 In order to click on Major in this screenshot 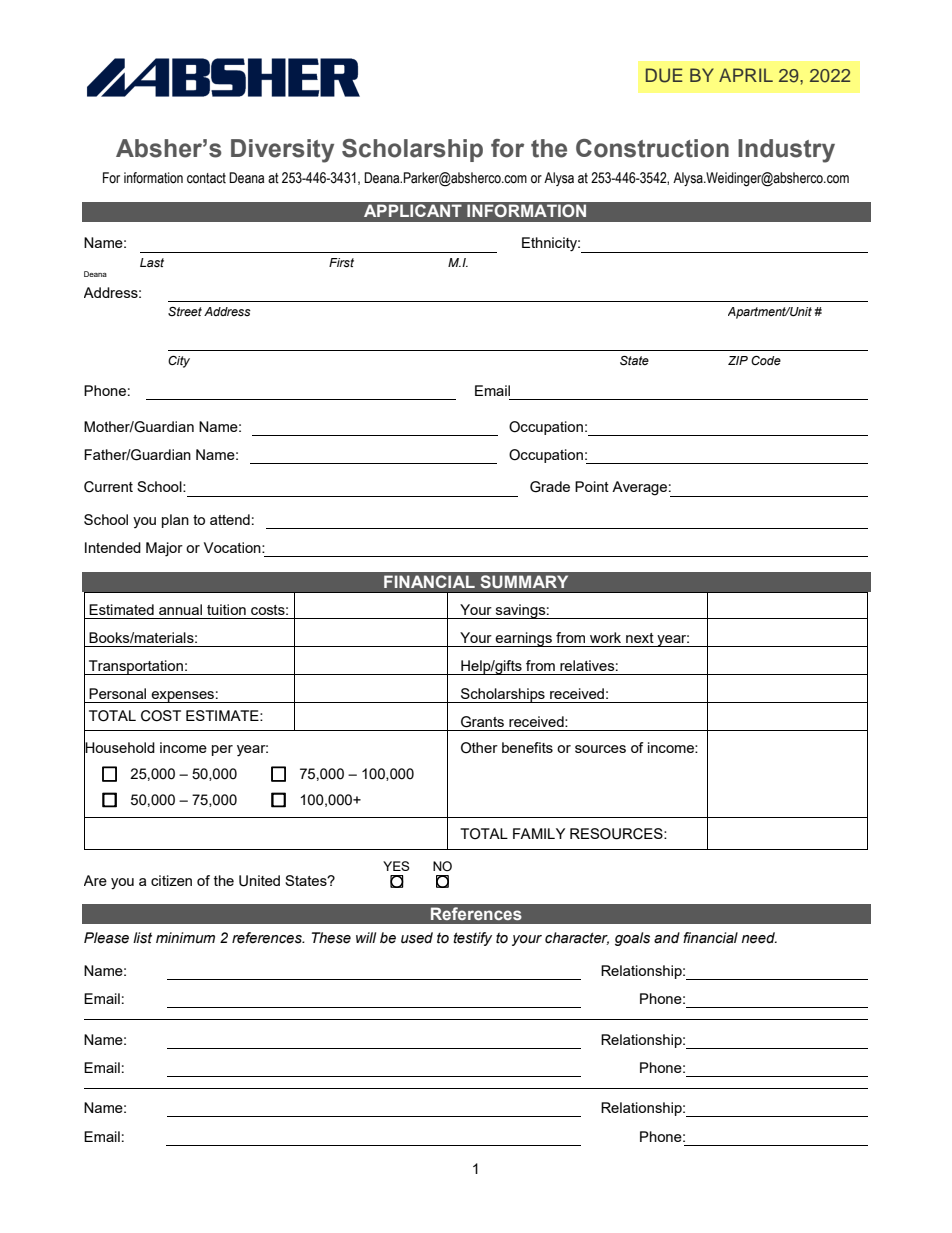, I will do `click(164, 549)`.
